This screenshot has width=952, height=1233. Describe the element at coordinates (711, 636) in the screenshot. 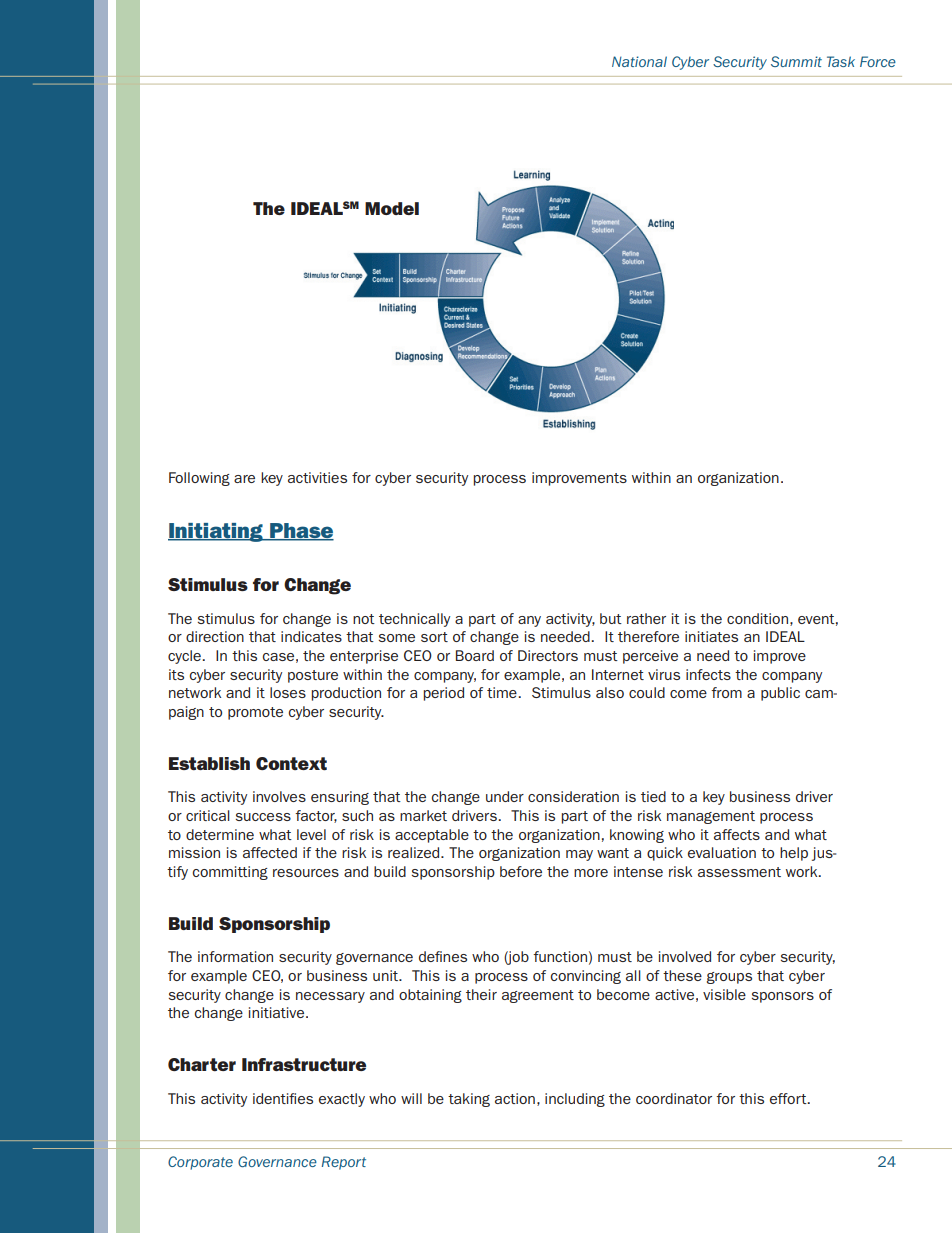

I see `initiates` at that location.
